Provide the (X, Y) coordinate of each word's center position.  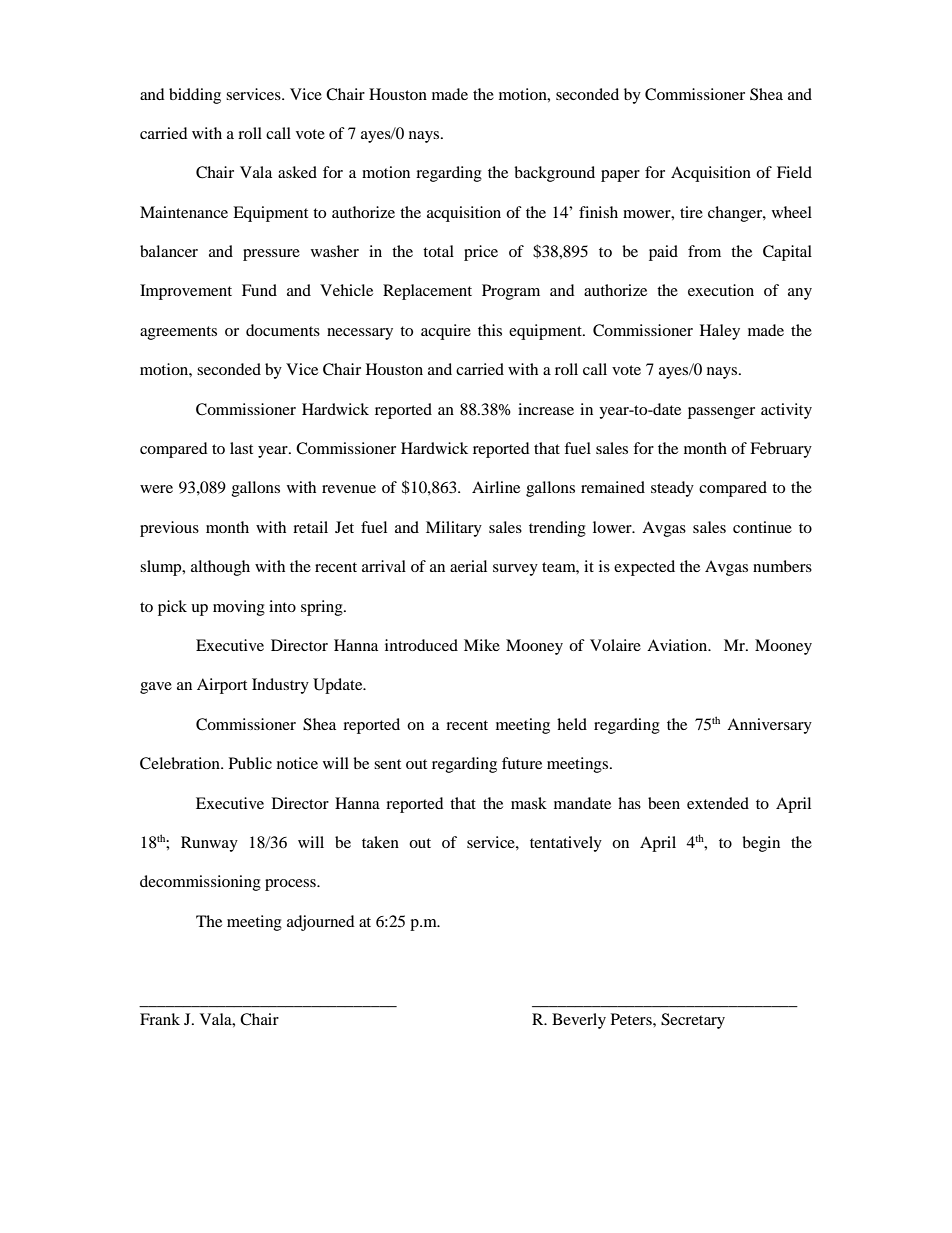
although (220, 568)
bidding (195, 96)
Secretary (693, 1021)
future (522, 763)
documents (283, 330)
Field (794, 172)
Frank (160, 1019)
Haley (720, 332)
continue (762, 527)
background (554, 174)
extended (718, 803)
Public (250, 763)
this (490, 330)
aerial (468, 566)
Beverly (579, 1021)
